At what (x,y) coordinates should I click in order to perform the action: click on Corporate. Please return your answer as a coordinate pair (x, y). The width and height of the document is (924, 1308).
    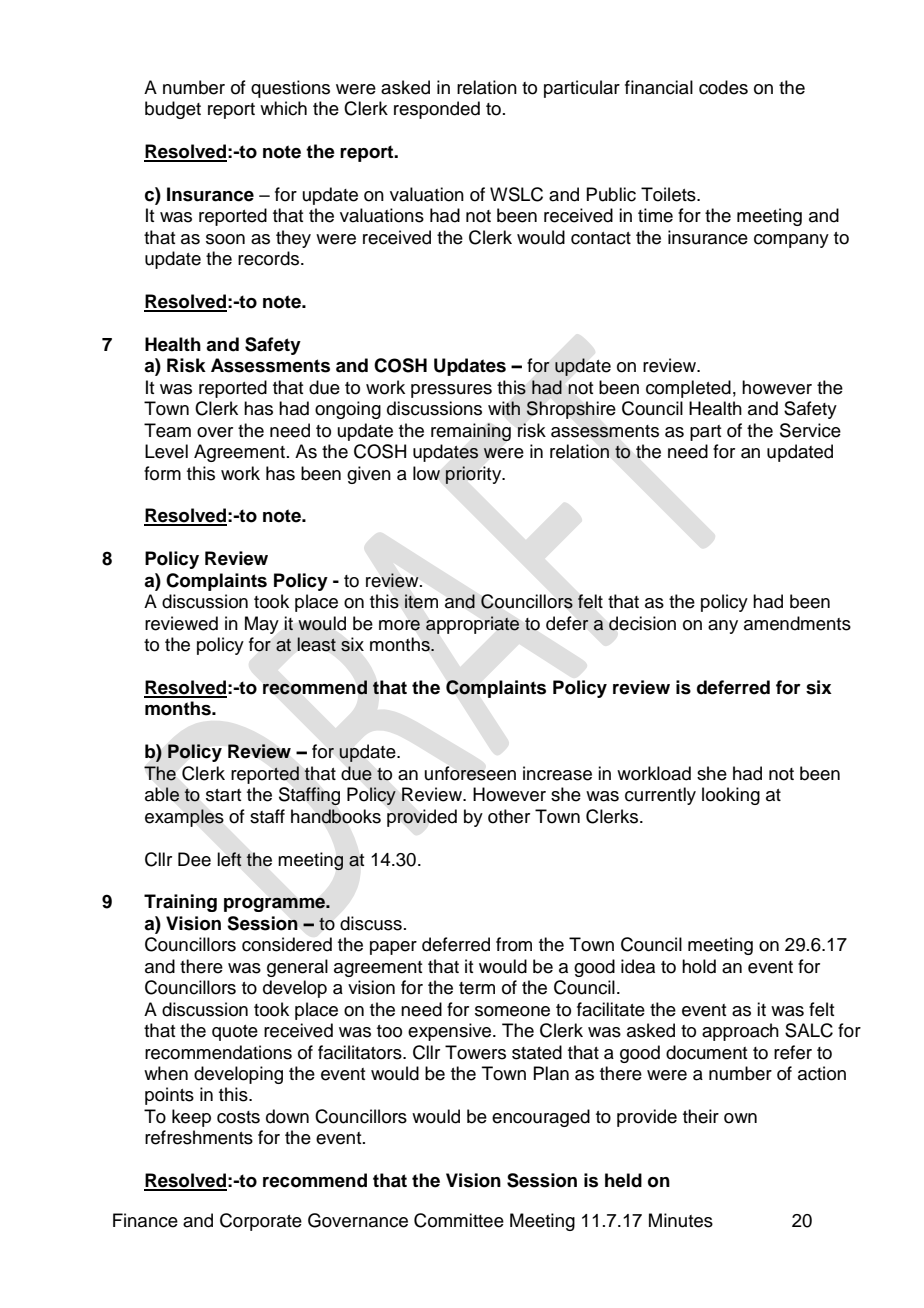
    Looking at the image, I should click on (261, 1222).
